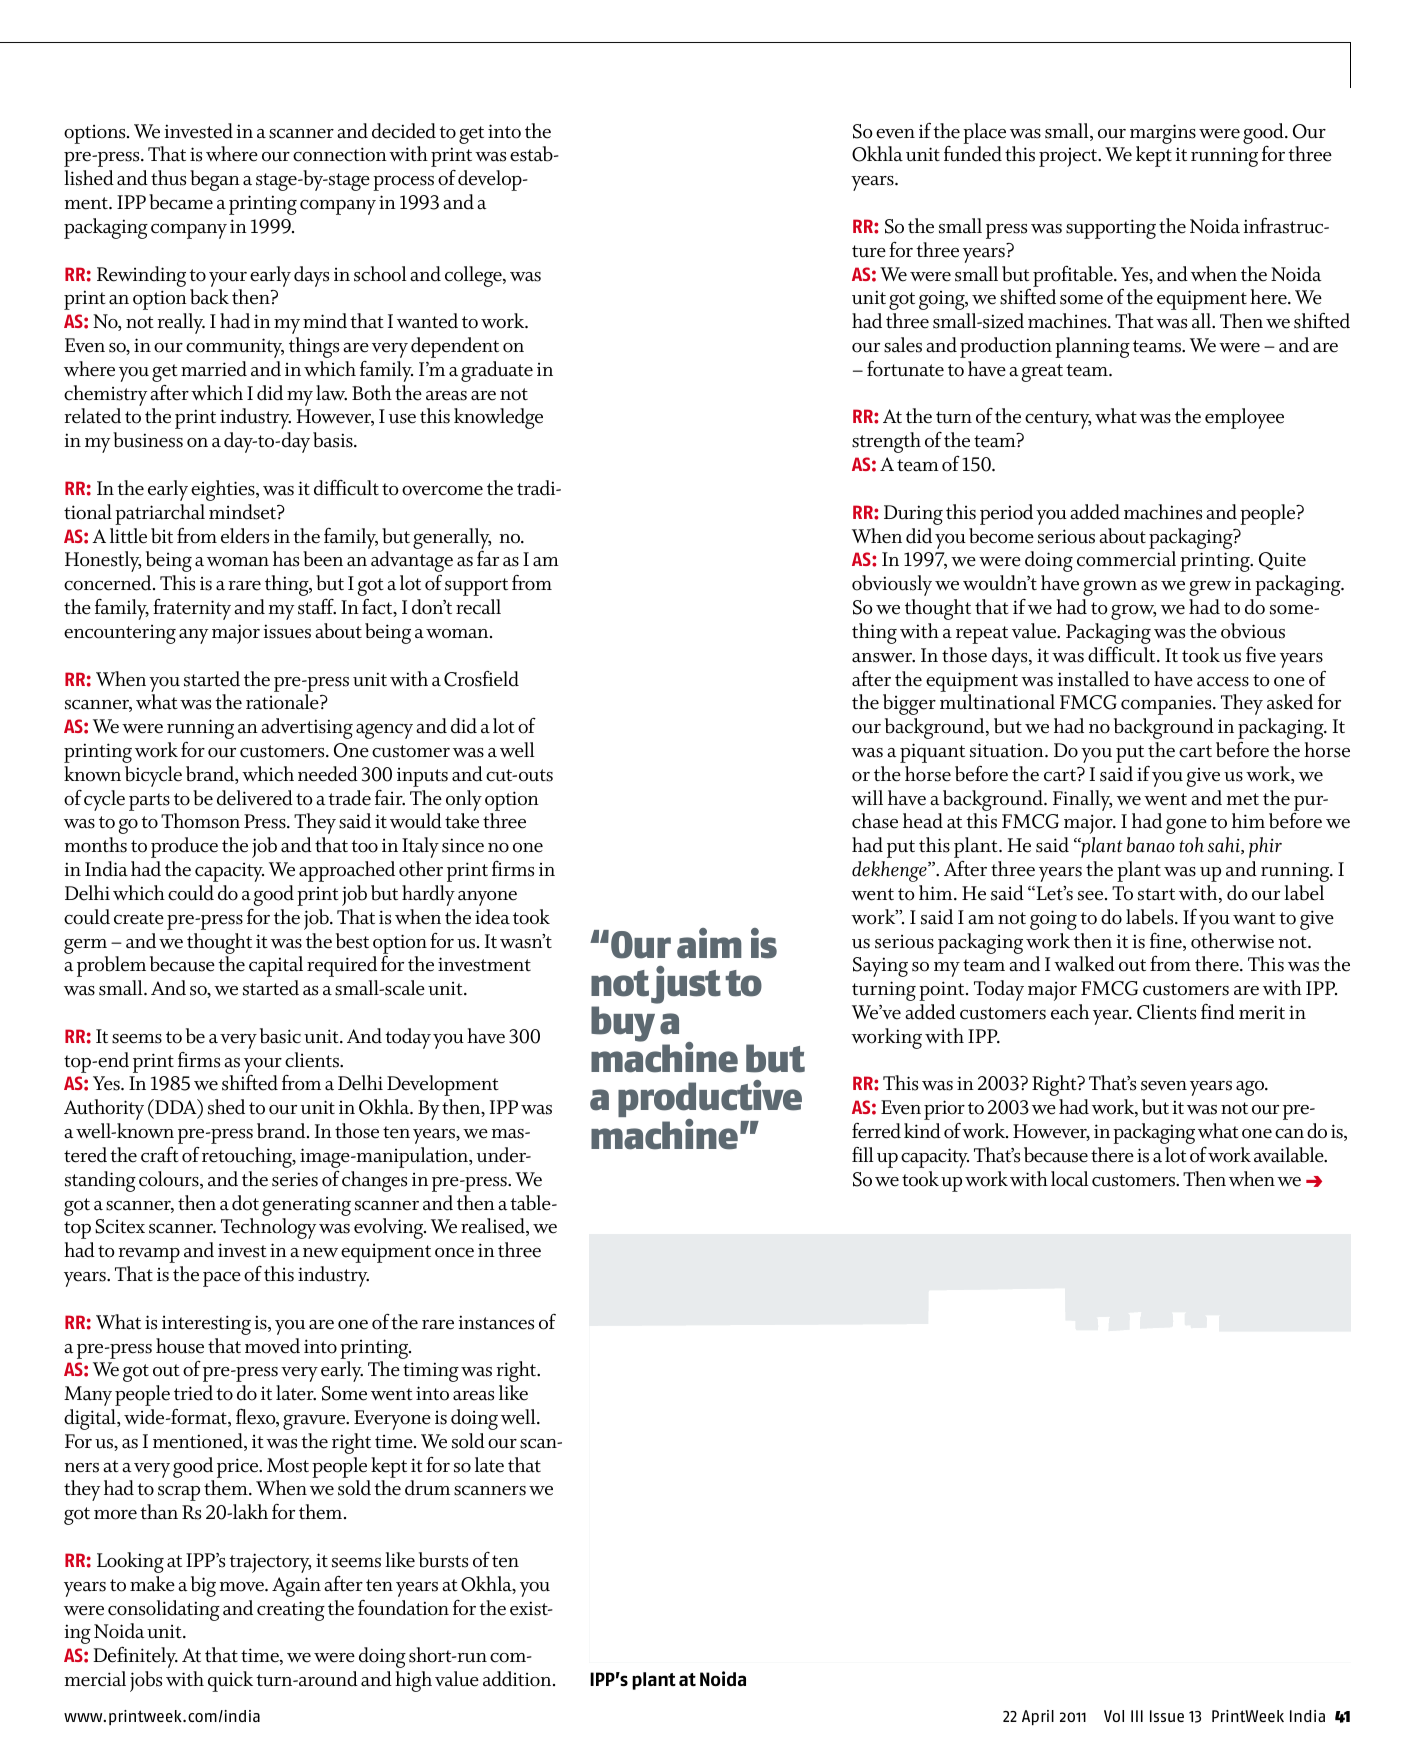  What do you see at coordinates (1070, 1179) in the screenshot?
I see `local` at bounding box center [1070, 1179].
